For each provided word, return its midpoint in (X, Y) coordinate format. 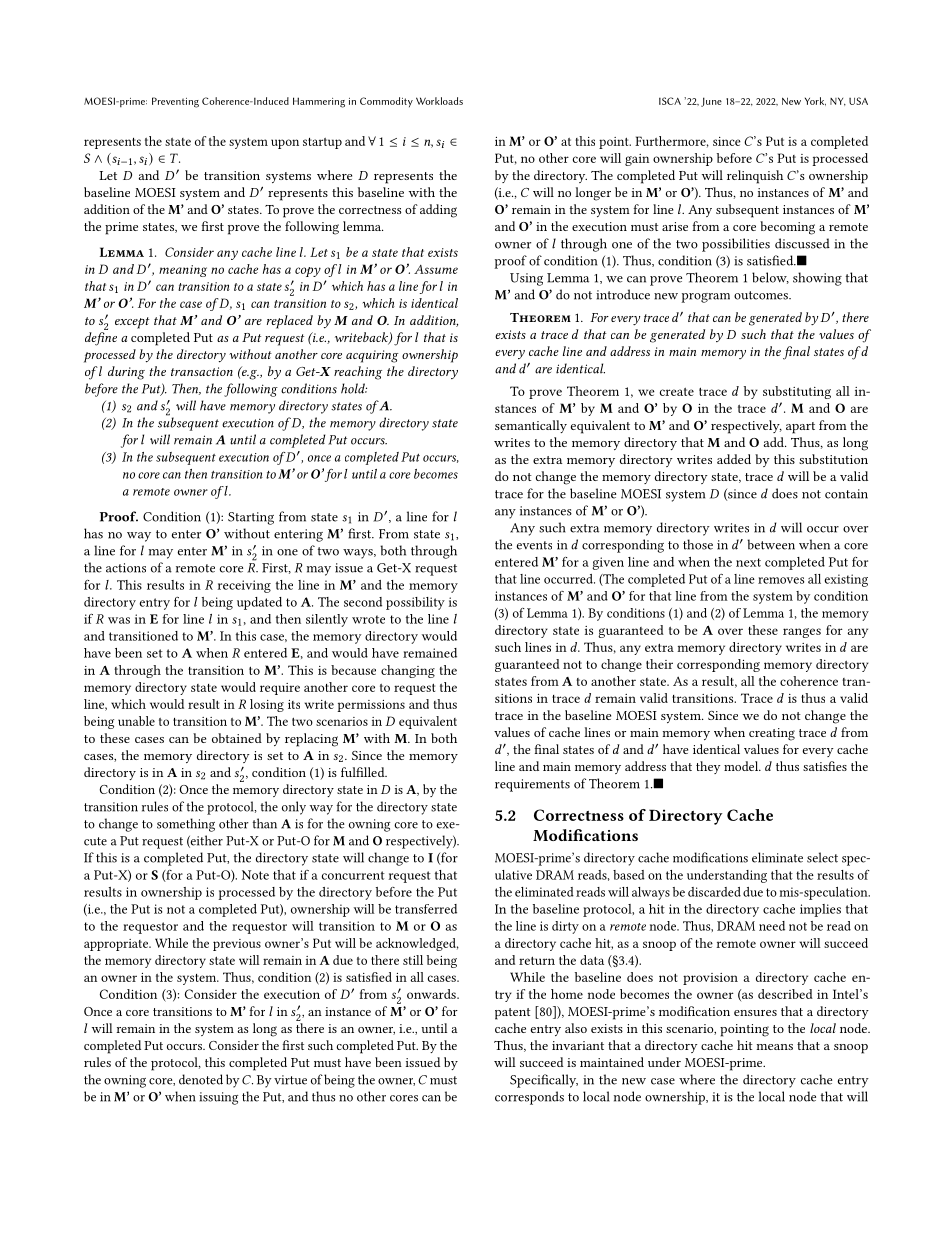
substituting (797, 392)
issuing (218, 1098)
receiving (244, 586)
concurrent (353, 875)
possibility (415, 603)
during (126, 373)
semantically (531, 426)
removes (781, 580)
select (822, 857)
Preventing (175, 102)
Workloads (439, 101)
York (815, 101)
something (186, 825)
